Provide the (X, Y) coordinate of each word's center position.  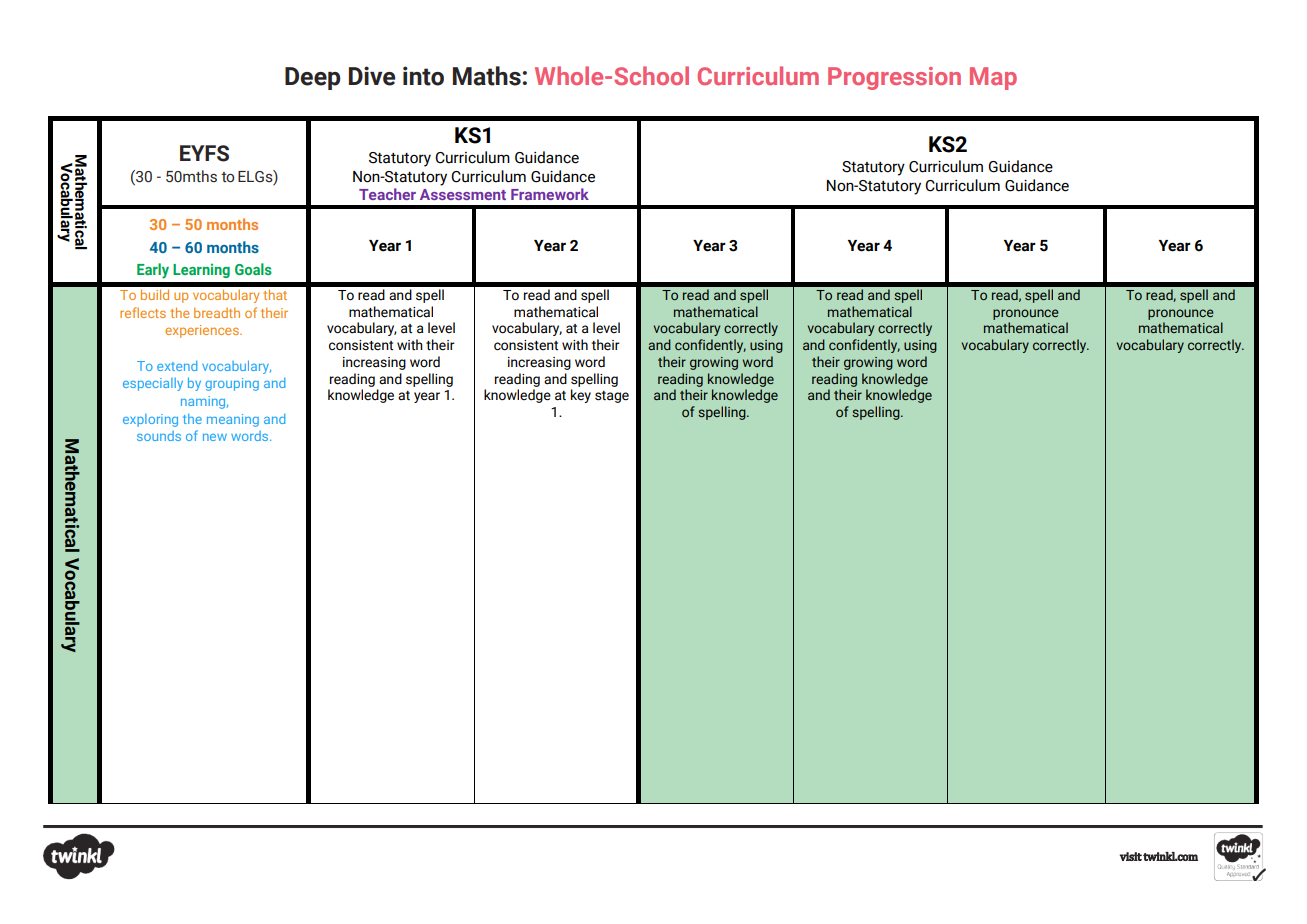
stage (612, 397)
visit (1131, 856)
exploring (150, 420)
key (581, 396)
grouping (232, 384)
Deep (312, 78)
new (215, 437)
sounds (159, 436)
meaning (233, 420)
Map (993, 78)
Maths (487, 76)
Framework (550, 194)
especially (153, 384)
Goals (253, 269)
